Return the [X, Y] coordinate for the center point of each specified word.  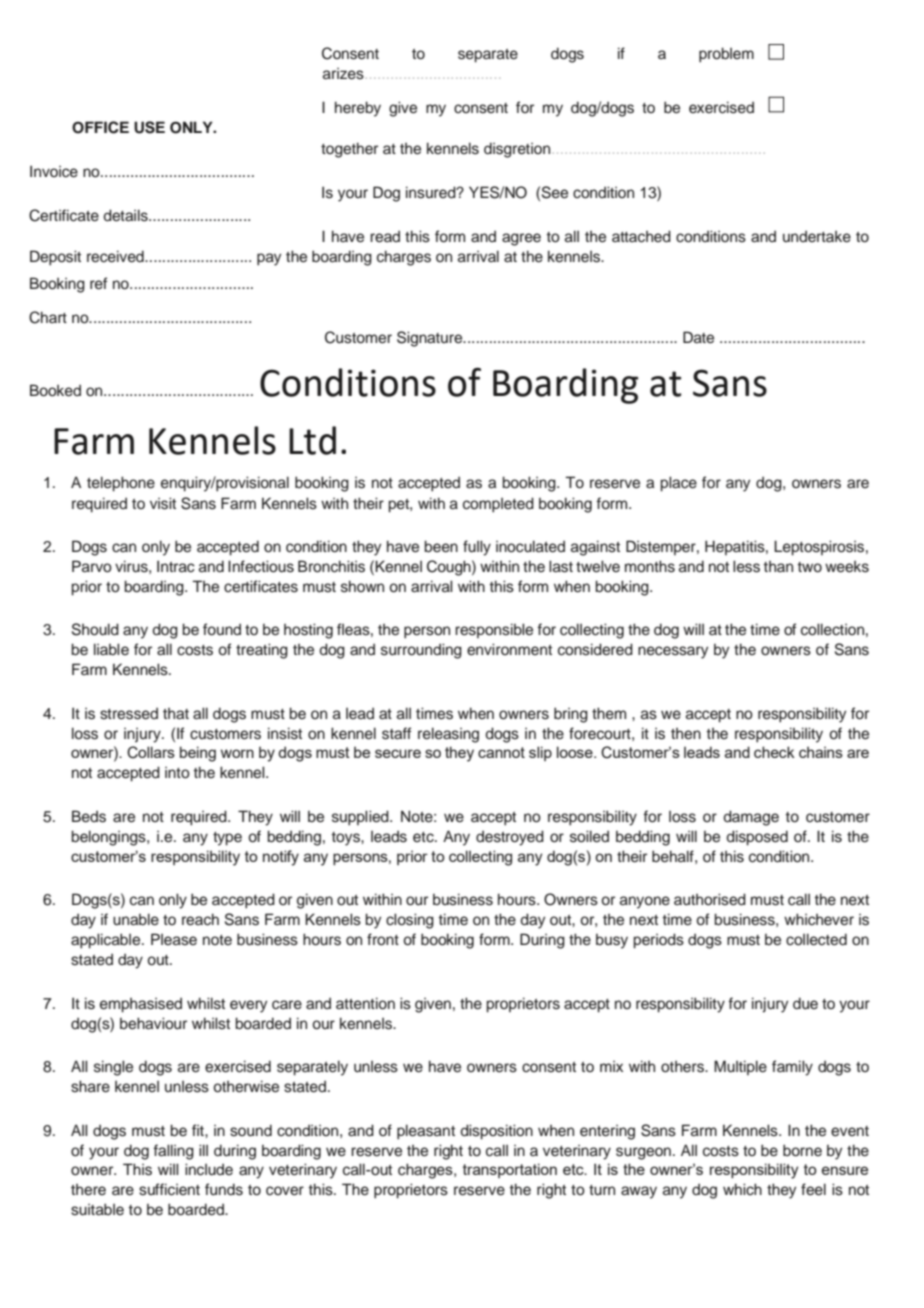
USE [149, 127]
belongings [109, 838]
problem [726, 55]
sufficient [169, 1189]
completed [498, 505]
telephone [121, 484]
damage [751, 818]
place [678, 484]
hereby [358, 109]
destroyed [510, 838]
